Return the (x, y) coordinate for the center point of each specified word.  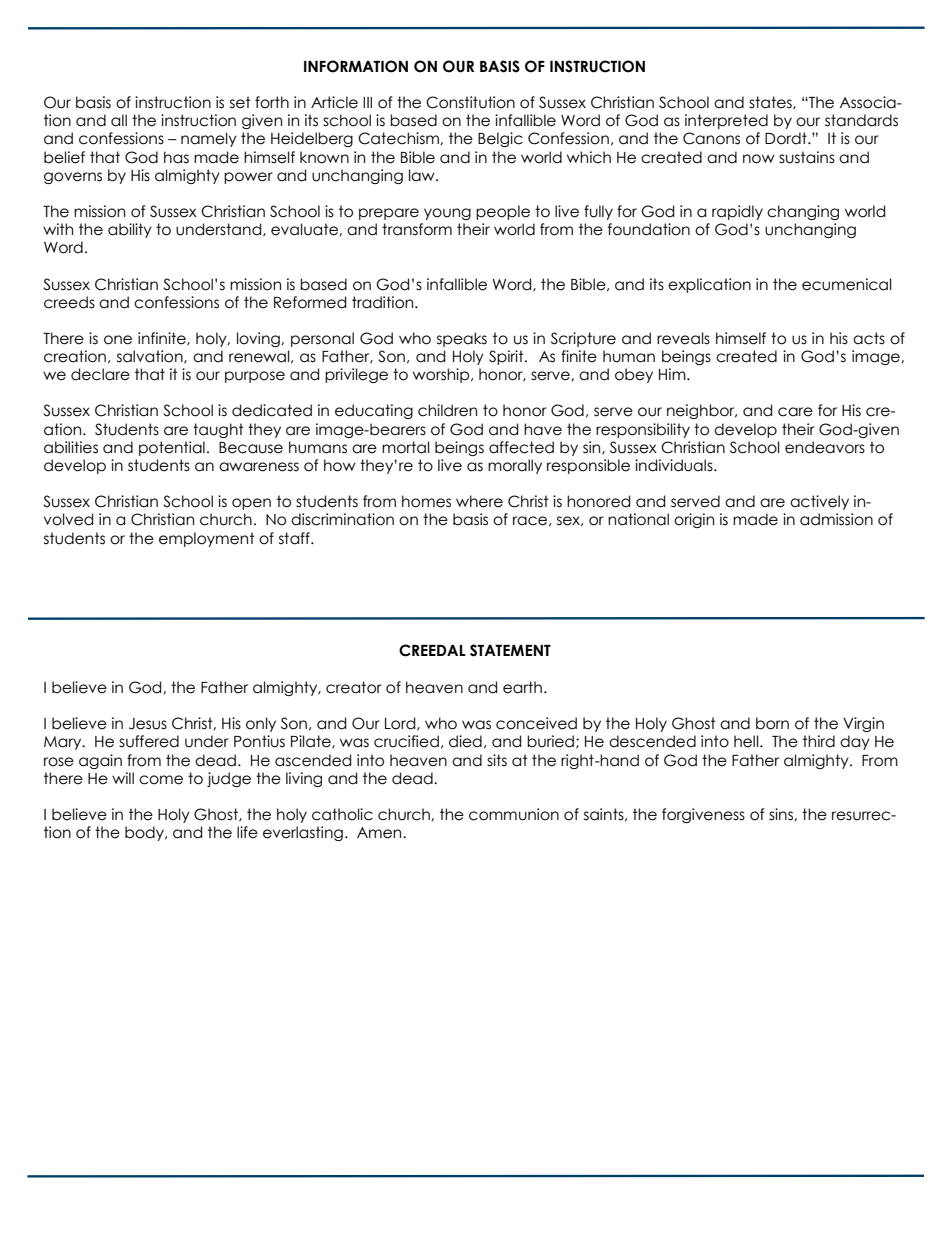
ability (130, 230)
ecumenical (847, 284)
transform (417, 229)
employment (207, 539)
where (479, 501)
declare (100, 374)
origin (694, 520)
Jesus (148, 724)
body (145, 833)
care (795, 412)
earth (522, 687)
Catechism (399, 138)
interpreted (726, 121)
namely (209, 139)
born (772, 723)
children (447, 410)
